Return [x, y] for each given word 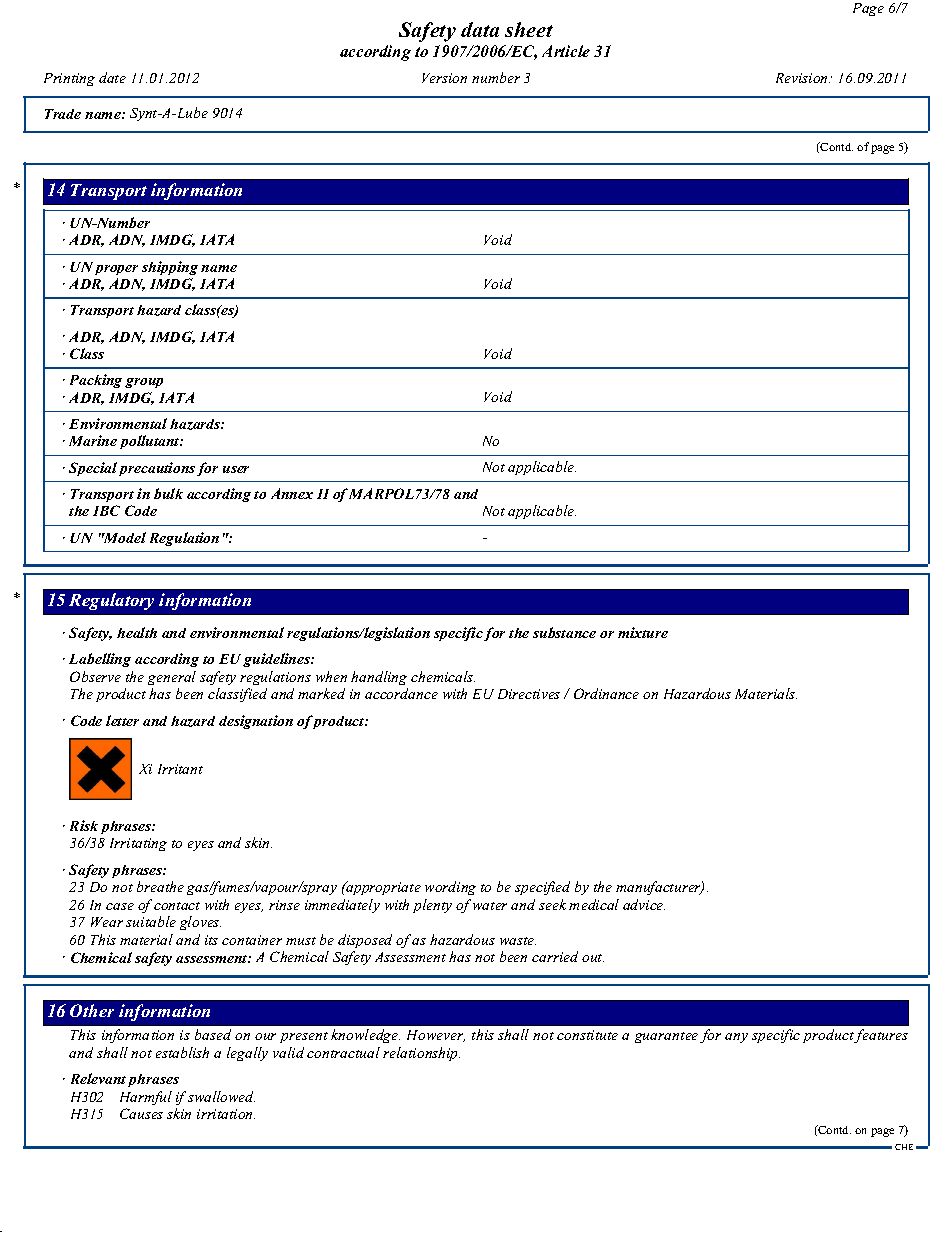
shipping [170, 268]
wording [450, 888]
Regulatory [111, 601]
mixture [643, 632]
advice [644, 904]
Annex [292, 493]
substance [564, 632]
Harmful [146, 1098]
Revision [803, 78]
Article [566, 51]
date [112, 77]
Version [444, 78]
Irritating [138, 844]
